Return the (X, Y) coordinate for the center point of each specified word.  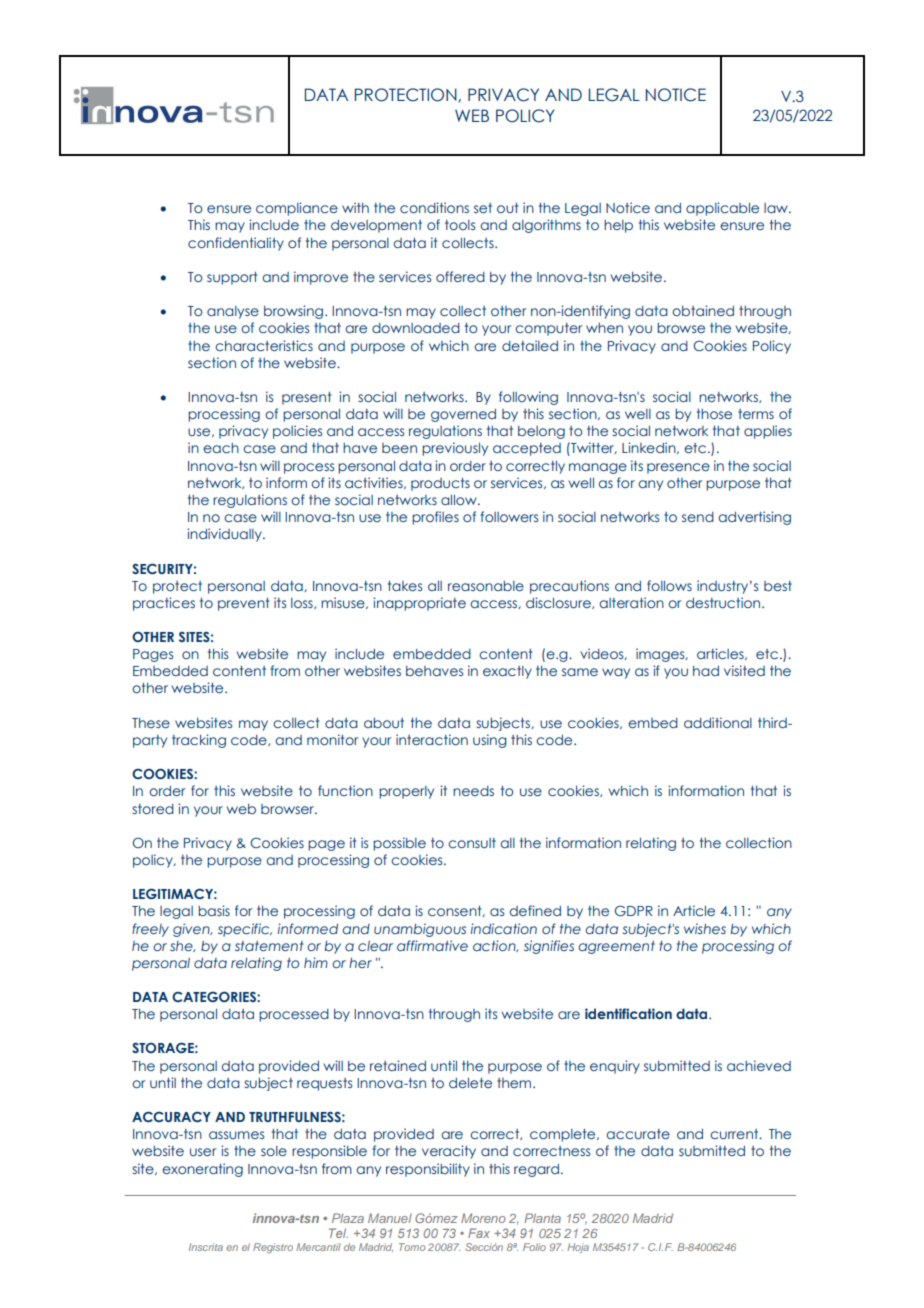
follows (669, 585)
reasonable (486, 586)
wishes (705, 928)
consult (472, 843)
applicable (722, 209)
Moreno (483, 1218)
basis (214, 910)
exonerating (202, 1170)
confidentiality (236, 244)
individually (225, 535)
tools (460, 225)
